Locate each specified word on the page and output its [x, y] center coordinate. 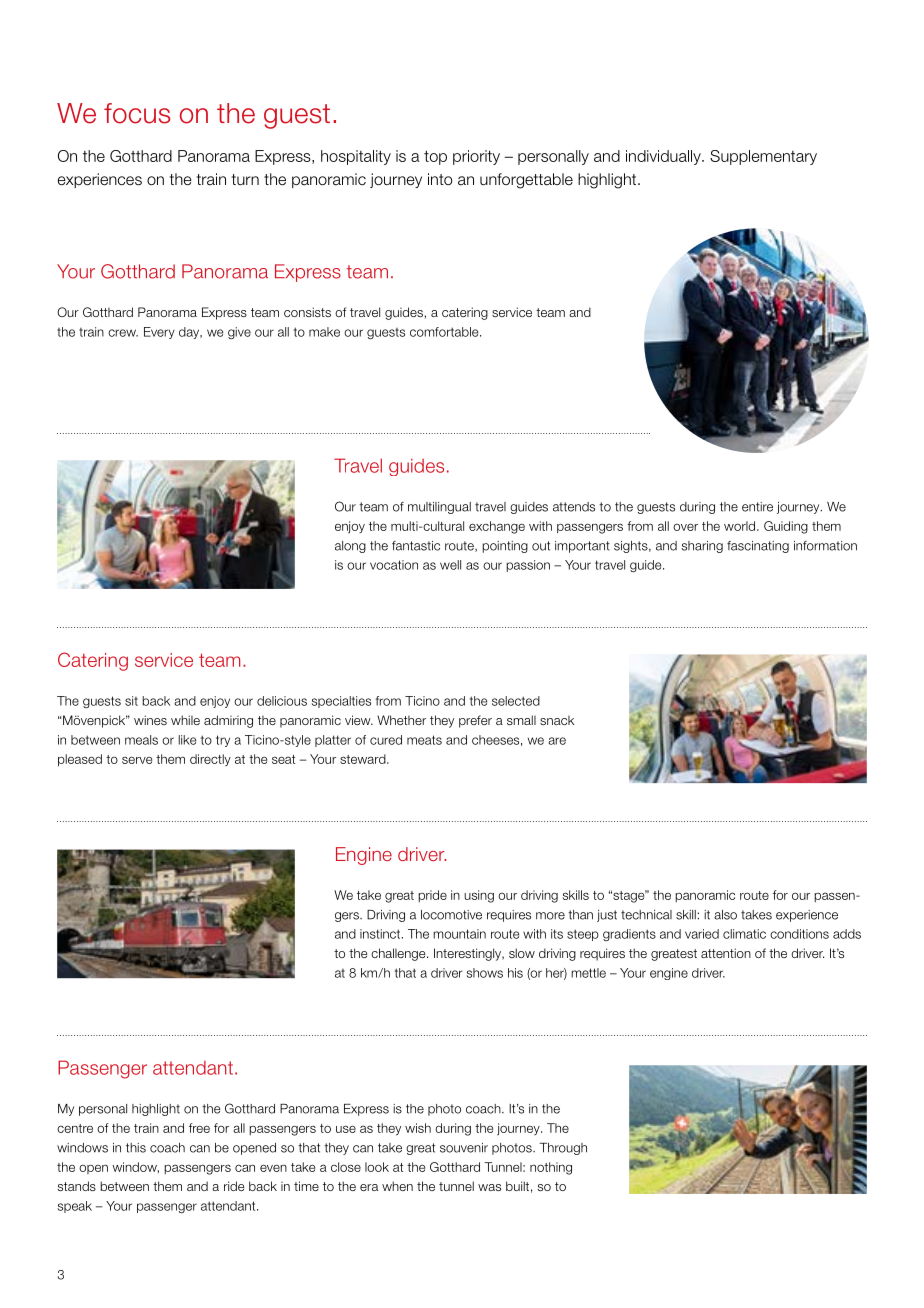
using [479, 896]
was [489, 1187]
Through [563, 1149]
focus [137, 113]
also [725, 915]
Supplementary [763, 157]
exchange [497, 527]
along [350, 547]
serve [137, 760]
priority [476, 157]
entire [757, 507]
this [136, 1148]
